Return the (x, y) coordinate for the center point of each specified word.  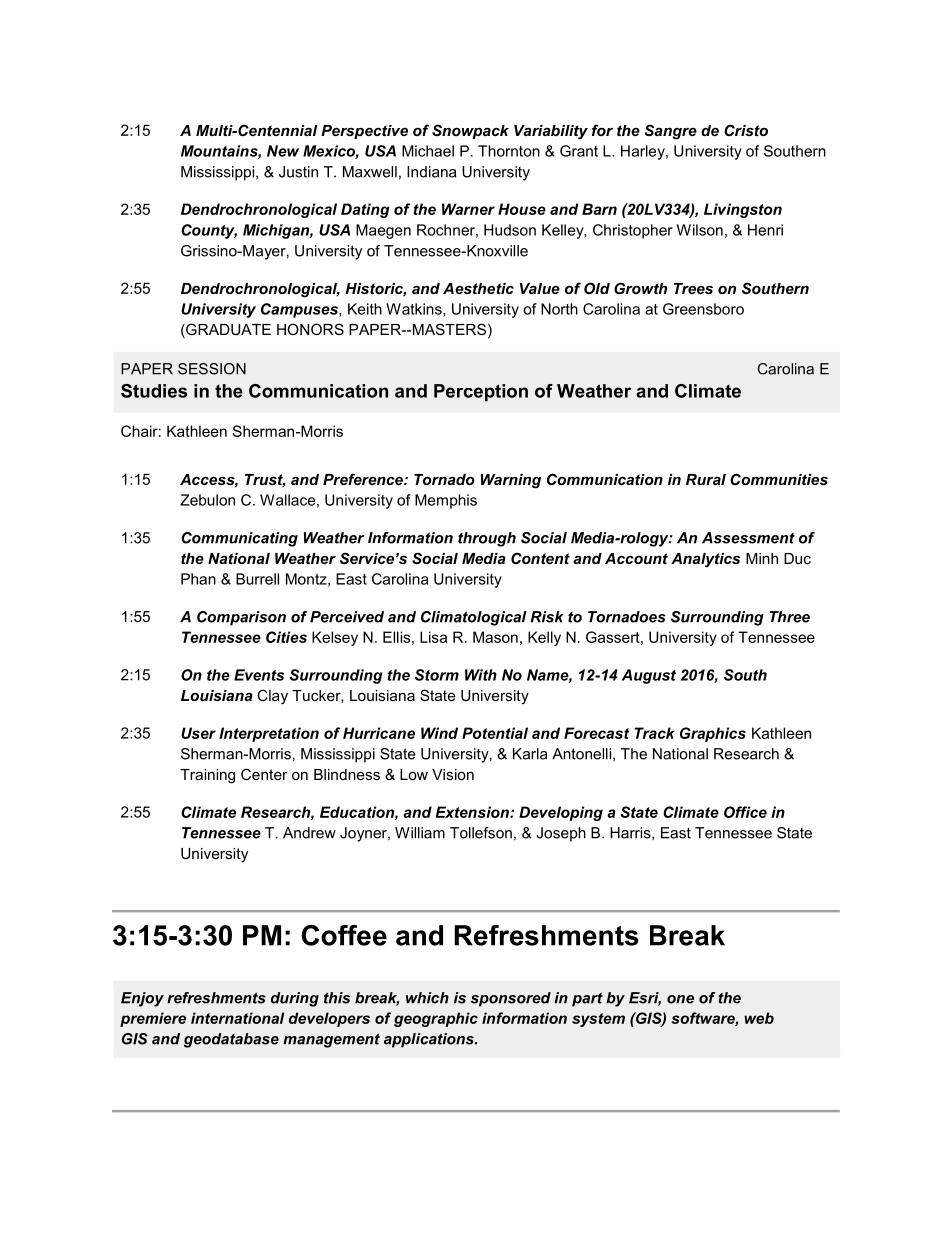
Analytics (705, 560)
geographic (436, 1019)
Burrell (257, 579)
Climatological (474, 618)
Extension (473, 812)
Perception (481, 392)
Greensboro (703, 309)
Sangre (671, 132)
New (283, 151)
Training (207, 776)
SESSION (212, 369)
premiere (153, 1019)
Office (745, 812)
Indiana (432, 172)
